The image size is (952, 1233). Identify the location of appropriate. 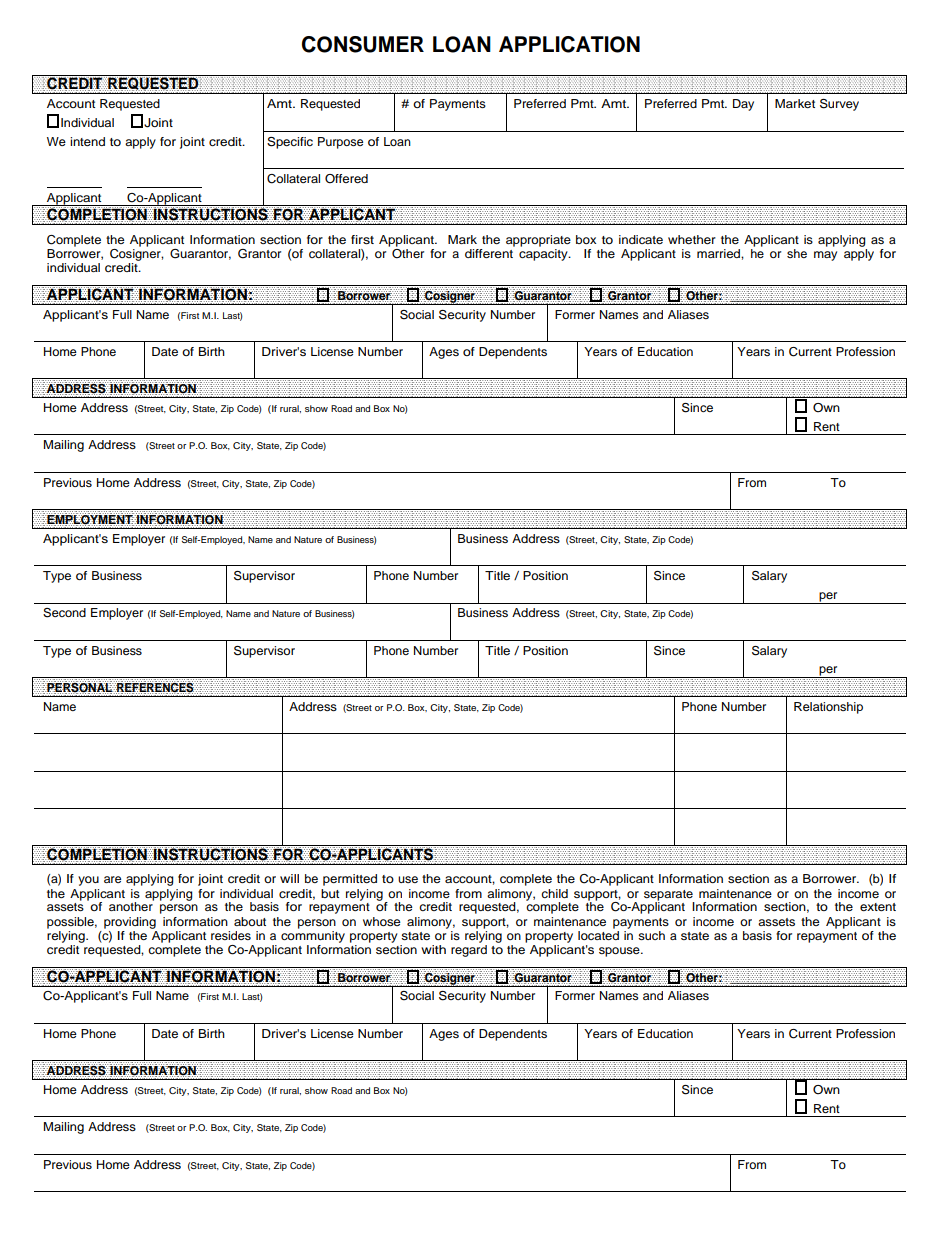
(538, 241).
